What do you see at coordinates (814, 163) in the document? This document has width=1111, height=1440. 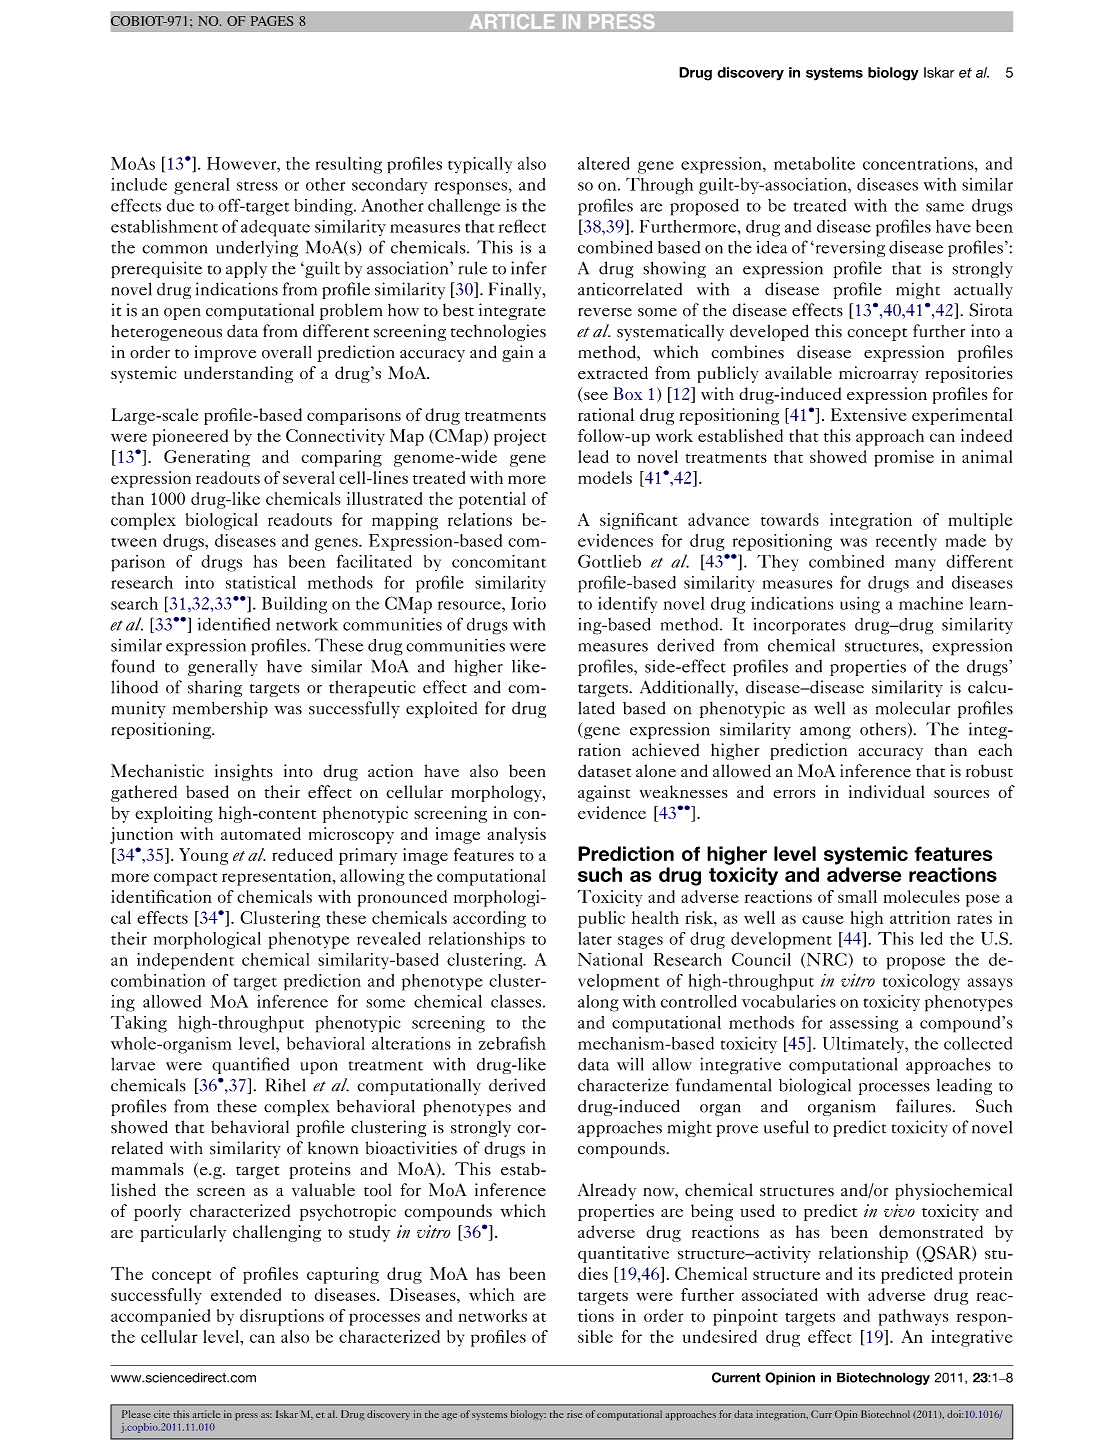 I see `metabolite` at bounding box center [814, 163].
